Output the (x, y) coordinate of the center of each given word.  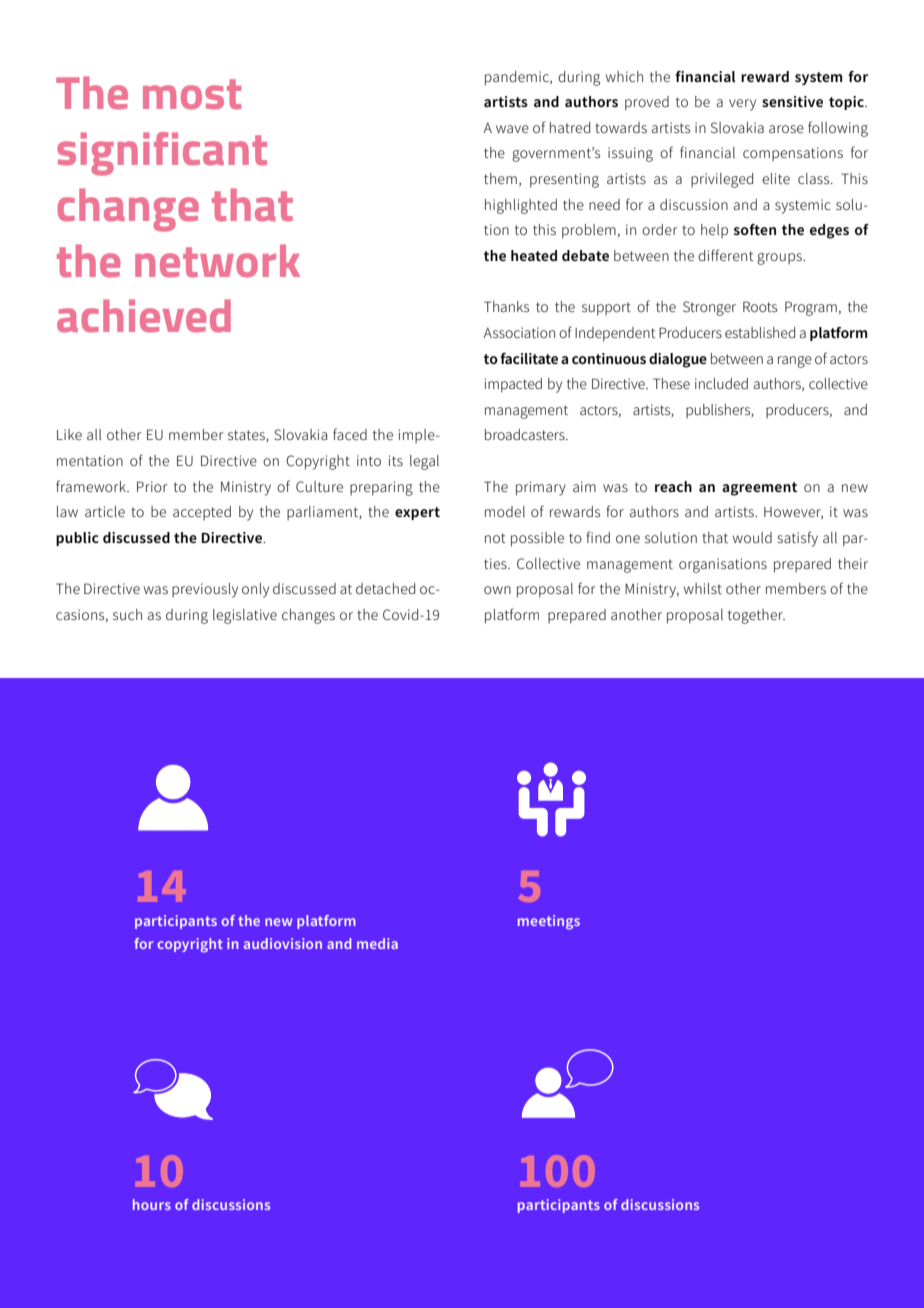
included (721, 383)
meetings (549, 922)
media (377, 943)
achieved (144, 316)
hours (152, 1204)
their (853, 563)
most (192, 94)
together (756, 616)
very (742, 105)
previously (205, 590)
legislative (245, 616)
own (497, 590)
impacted (513, 385)
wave (512, 129)
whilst (703, 588)
